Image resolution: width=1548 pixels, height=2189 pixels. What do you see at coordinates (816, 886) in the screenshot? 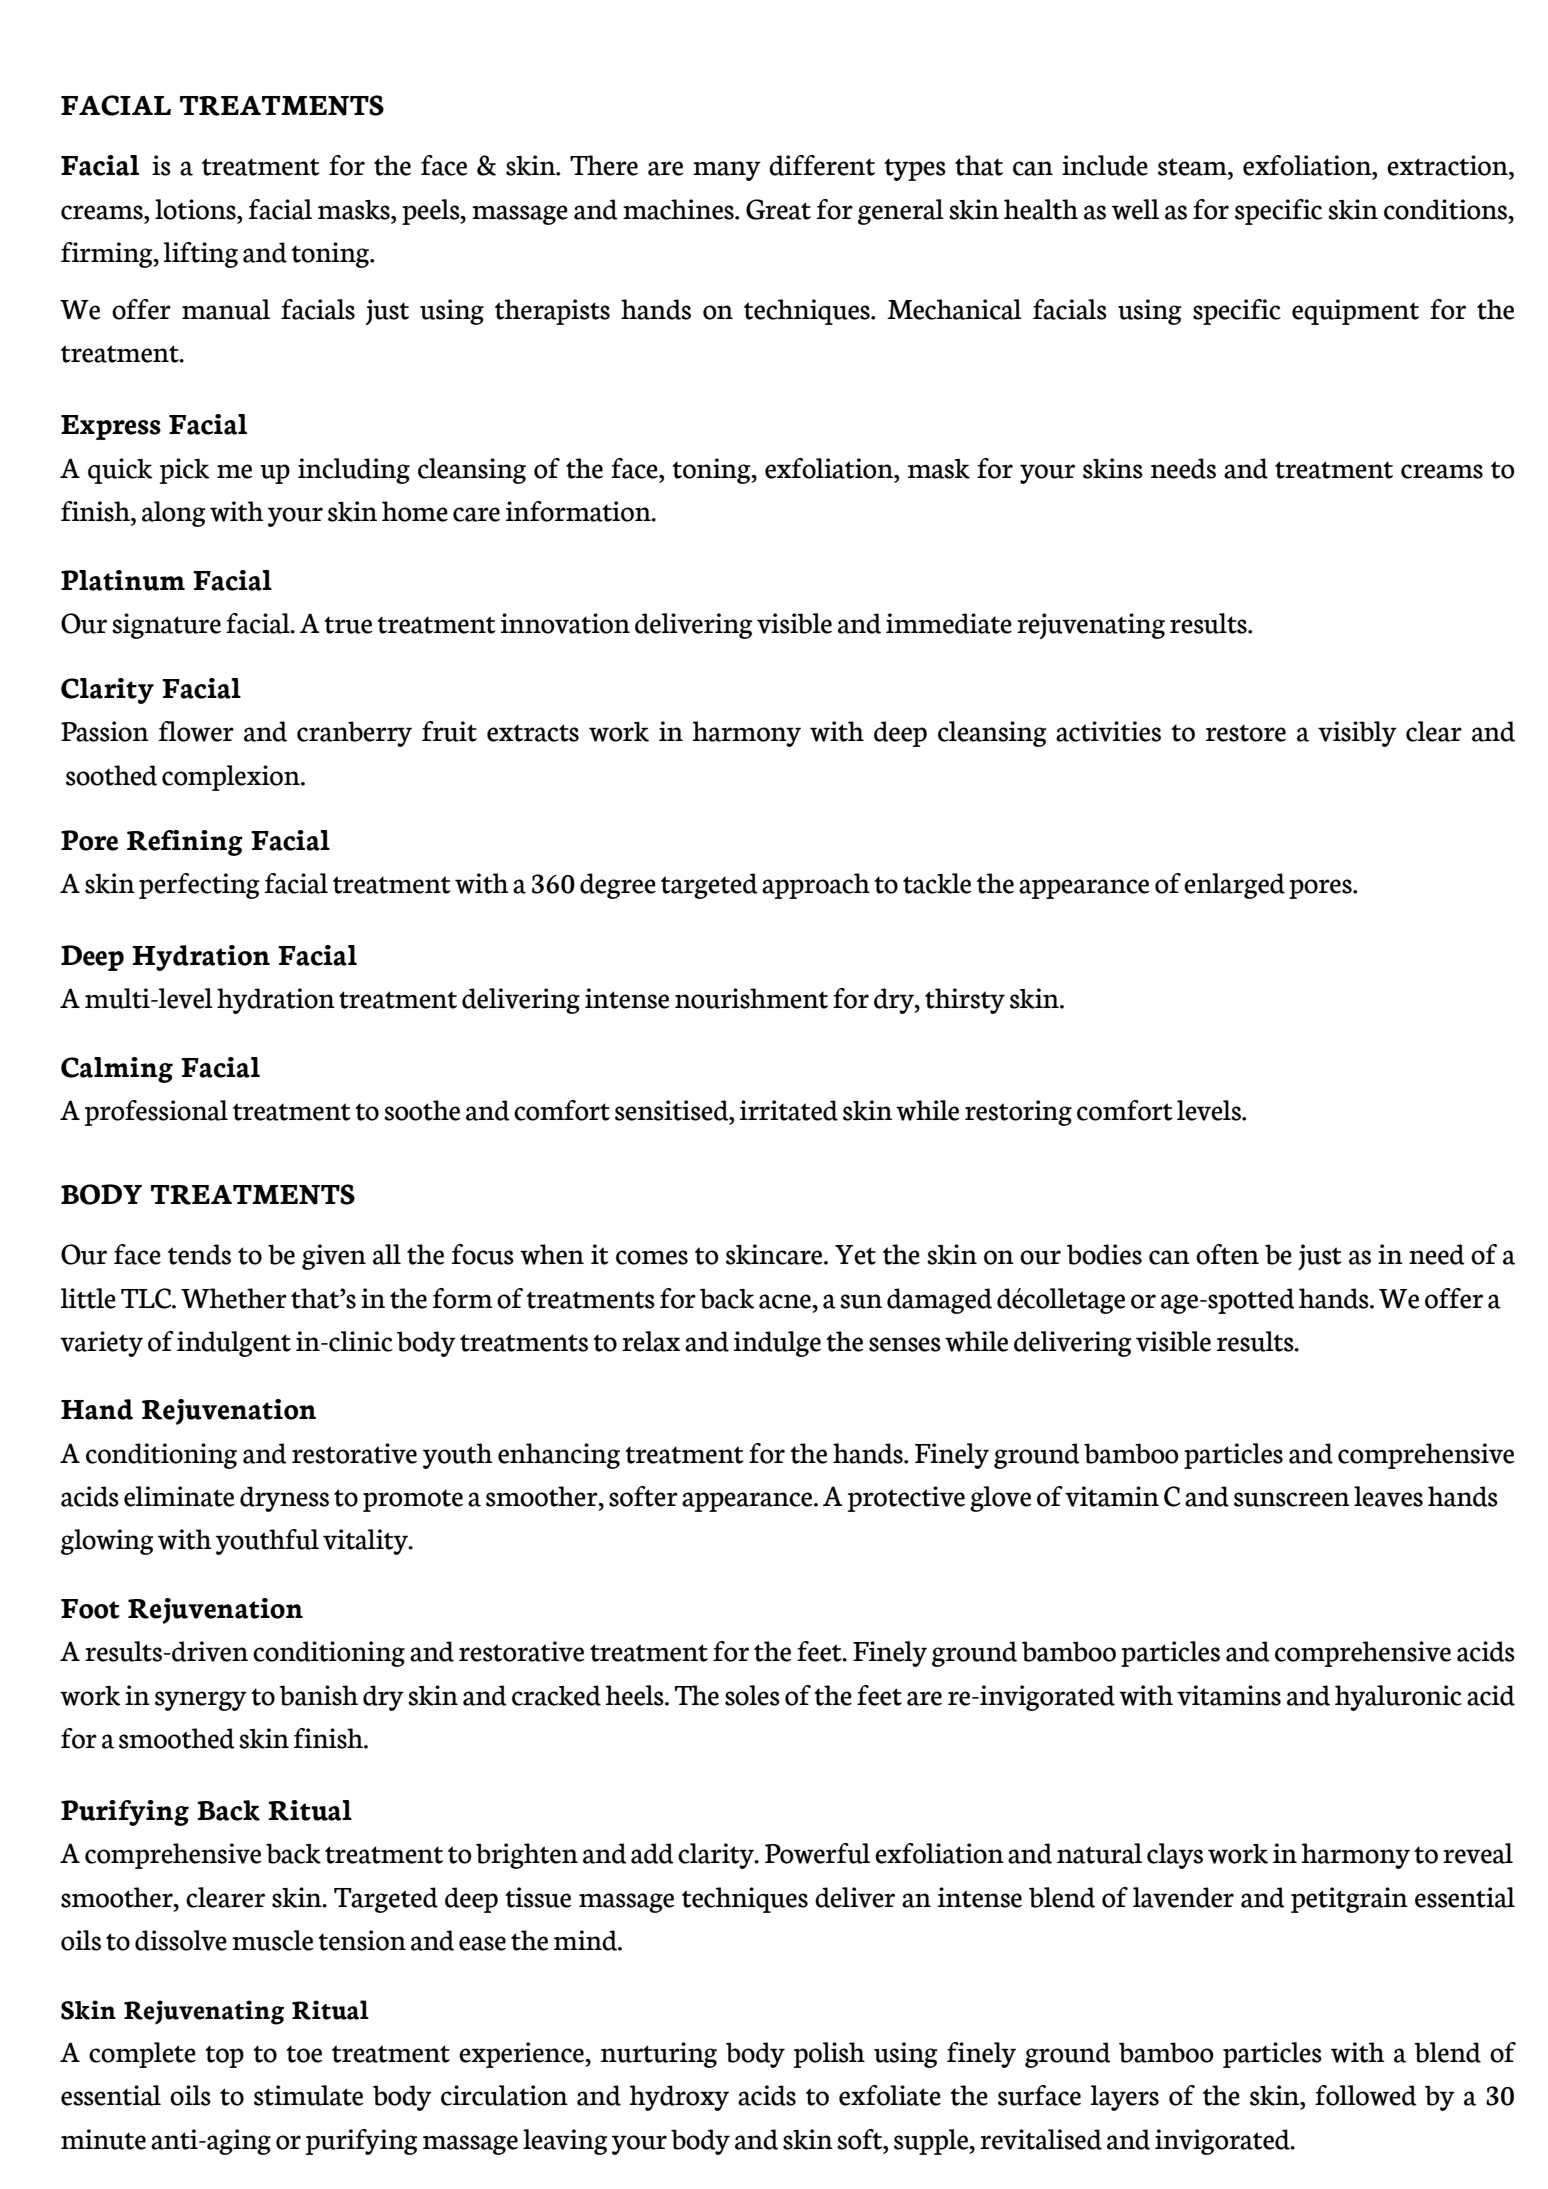
I see `approach` at bounding box center [816, 886].
